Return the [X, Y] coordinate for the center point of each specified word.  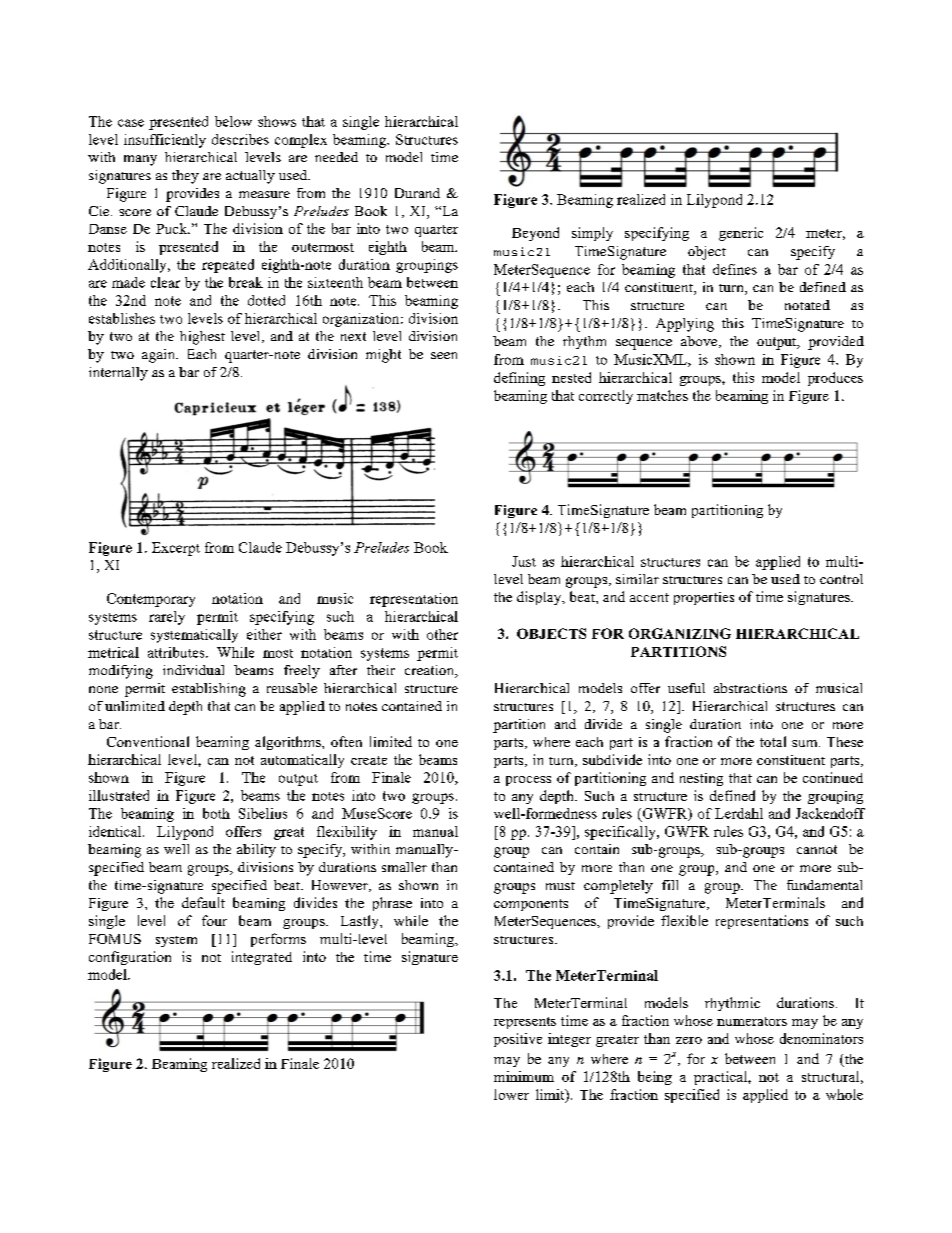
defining [519, 379]
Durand [417, 193]
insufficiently [165, 141]
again [159, 356]
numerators [752, 1021]
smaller [404, 867]
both [216, 813]
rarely [167, 618]
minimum [524, 1076]
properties [704, 598]
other [442, 634]
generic [741, 234]
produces [835, 379]
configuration [130, 958]
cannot [817, 849]
